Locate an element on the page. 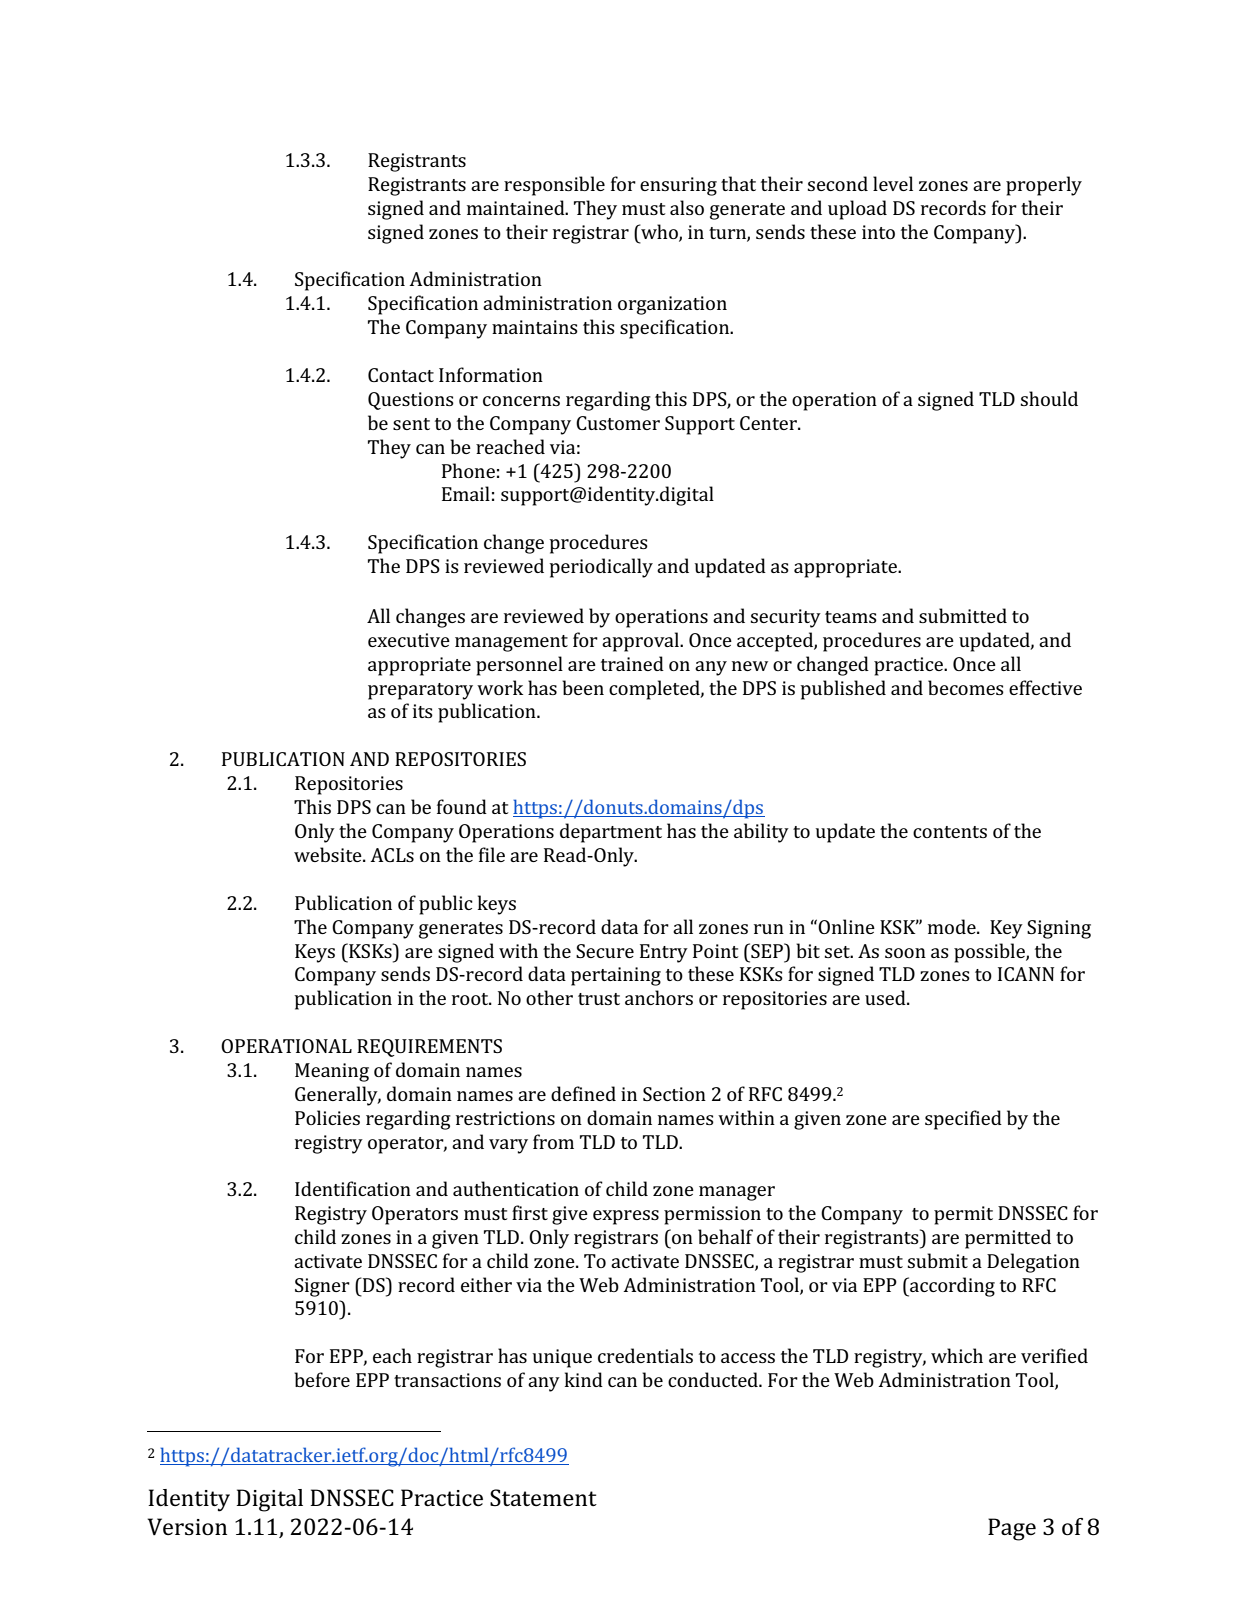 The height and width of the page is (1613, 1246). teams is located at coordinates (851, 617).
